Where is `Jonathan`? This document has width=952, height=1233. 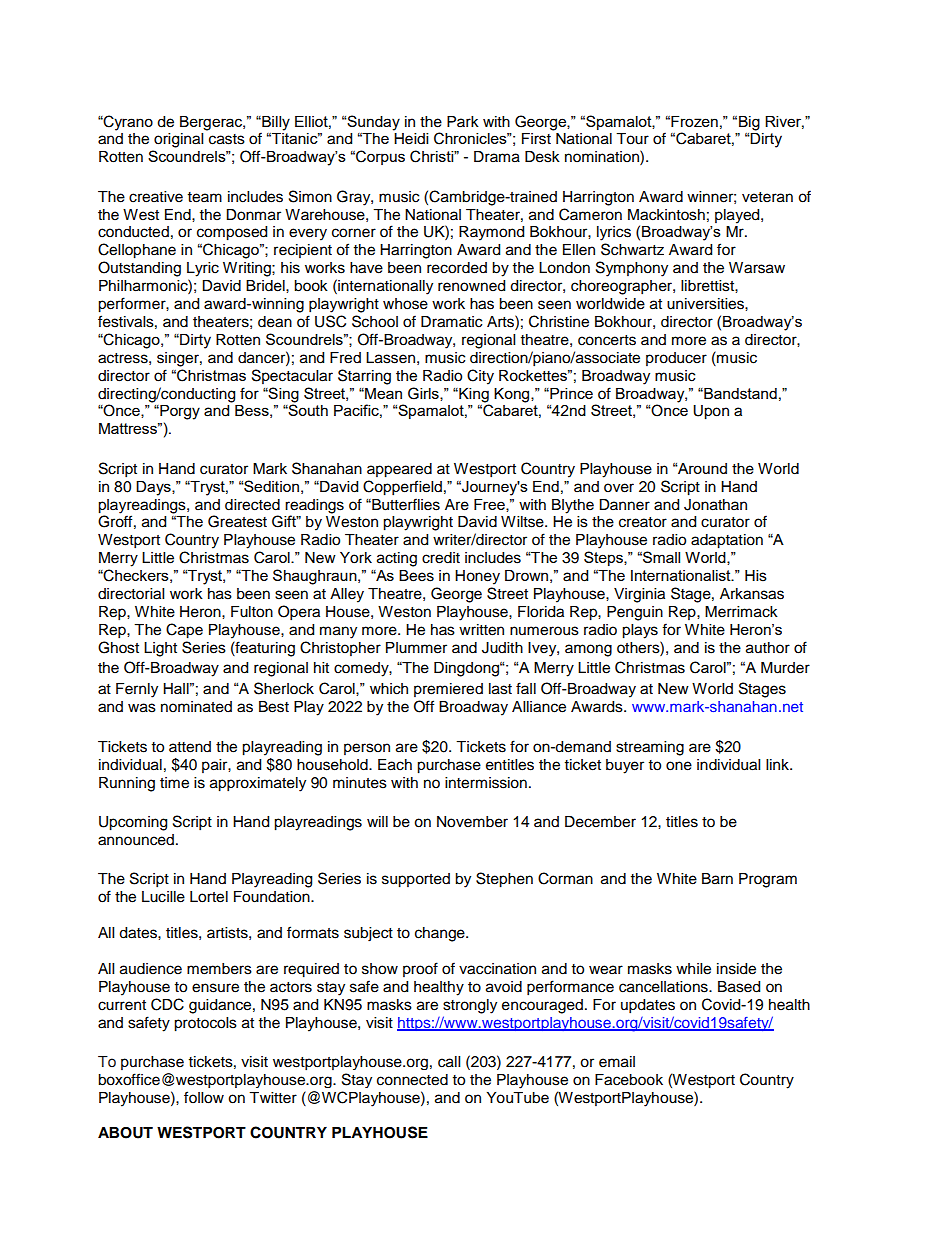 Jonathan is located at coordinates (715, 505).
